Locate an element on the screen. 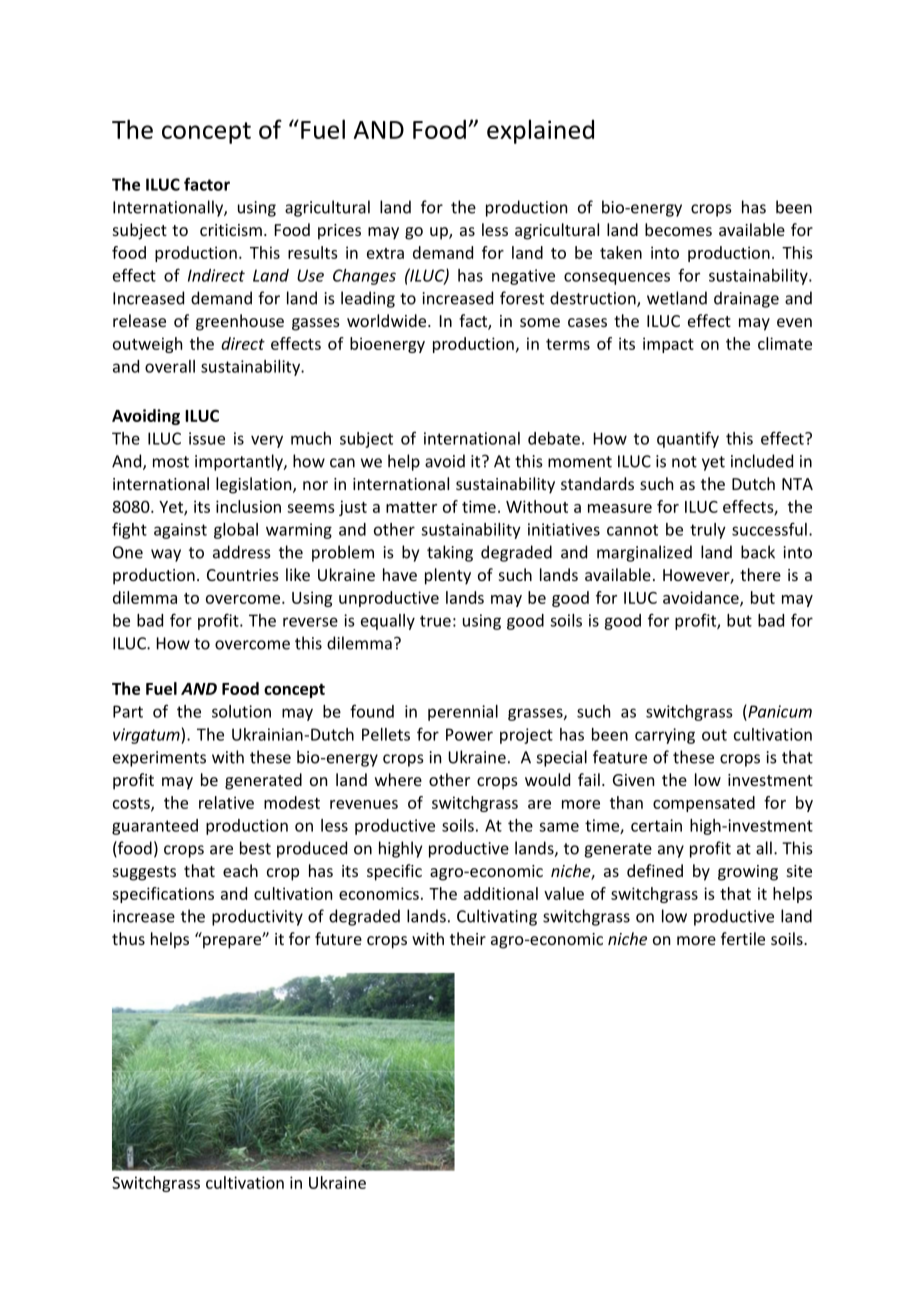 Image resolution: width=924 pixels, height=1308 pixels. drainage is located at coordinates (746, 299).
